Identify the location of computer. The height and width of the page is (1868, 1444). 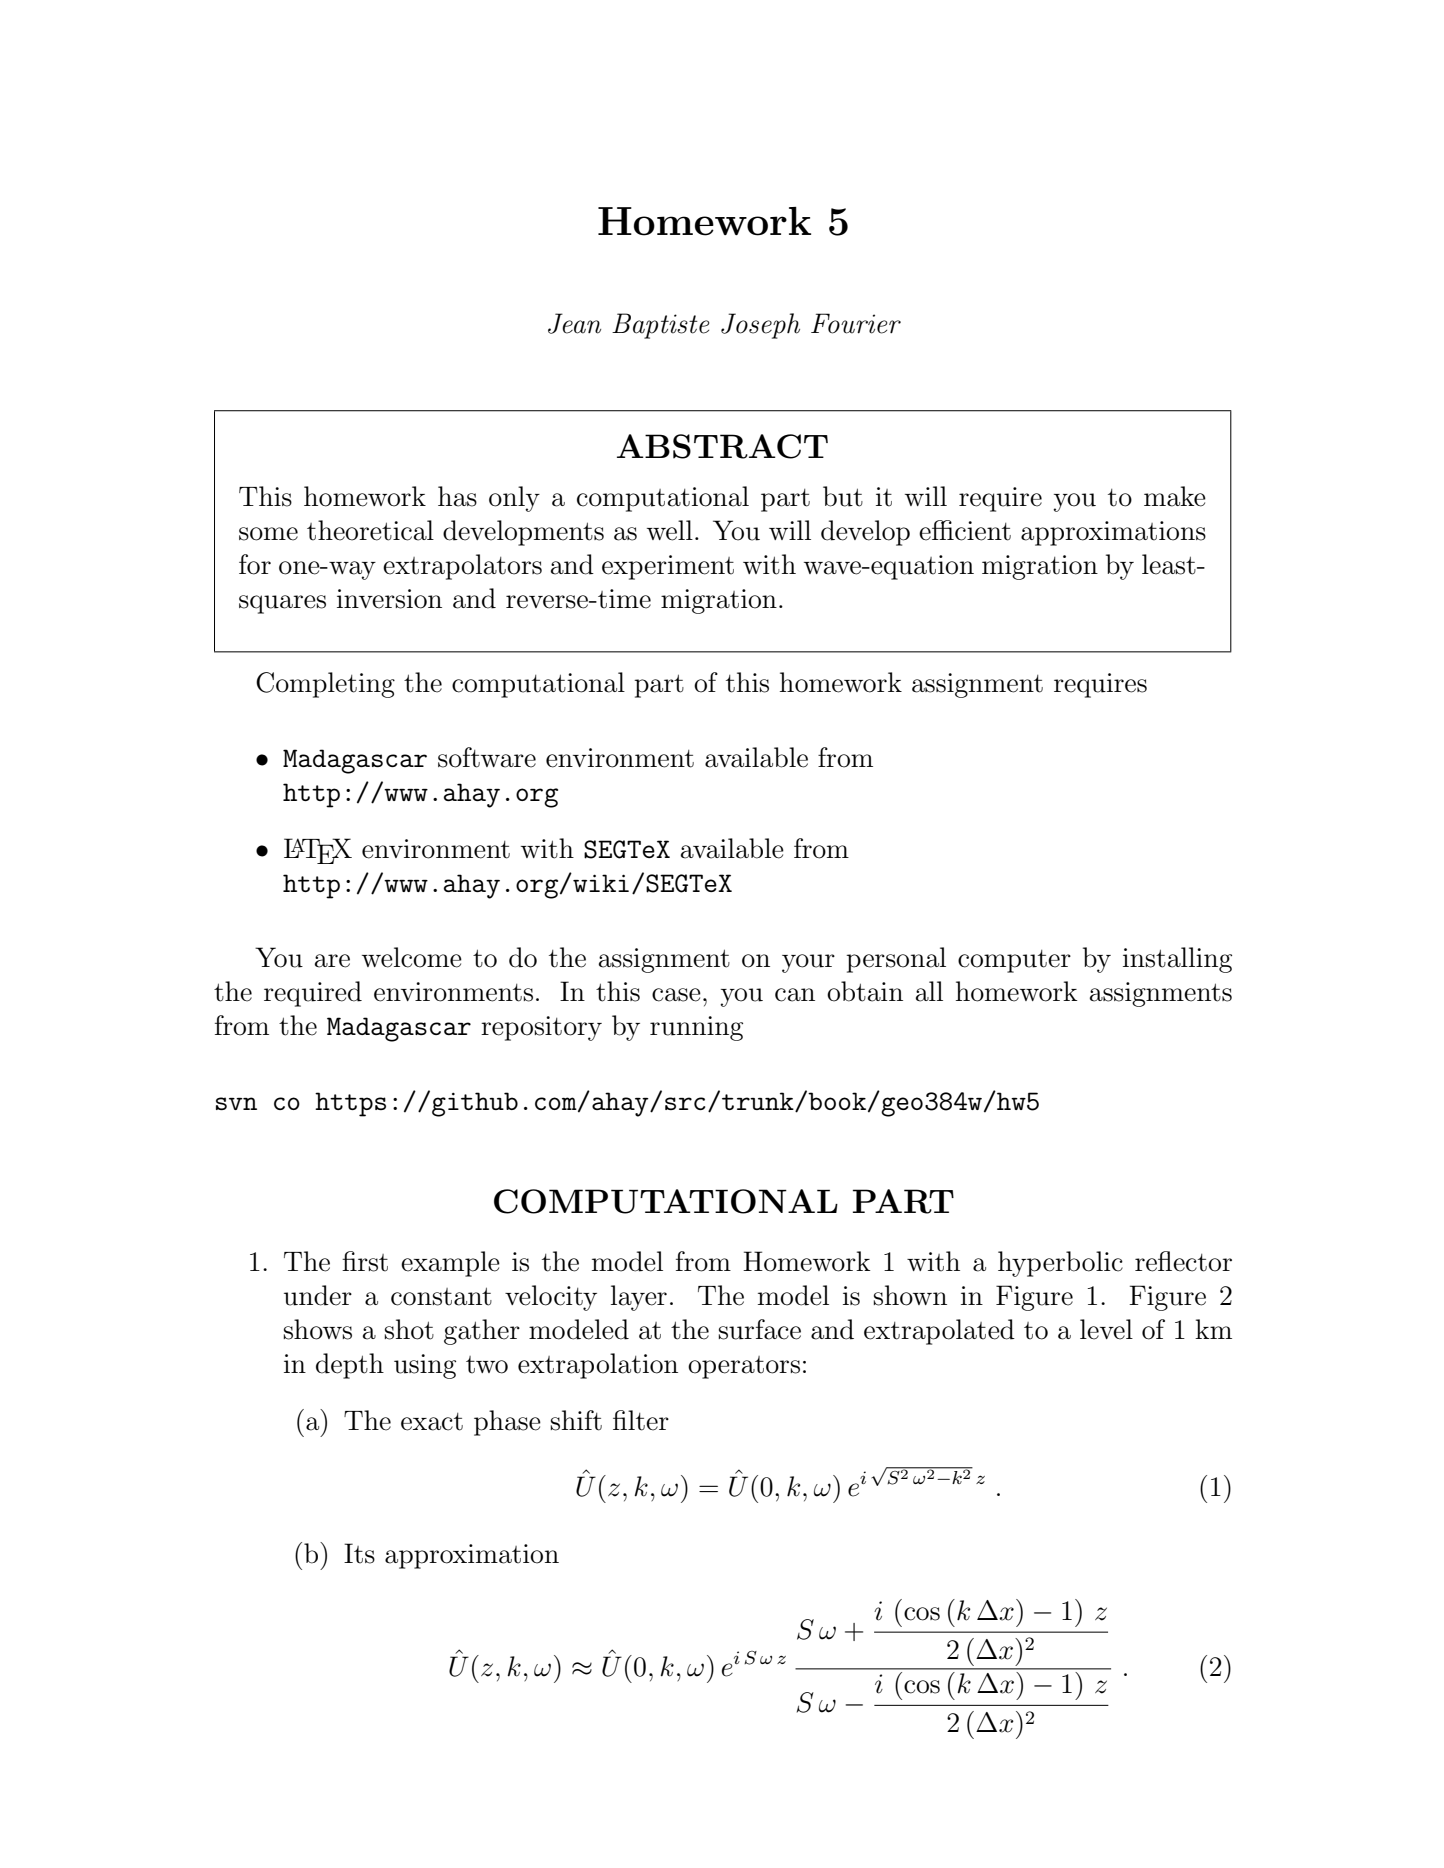
(1014, 961).
